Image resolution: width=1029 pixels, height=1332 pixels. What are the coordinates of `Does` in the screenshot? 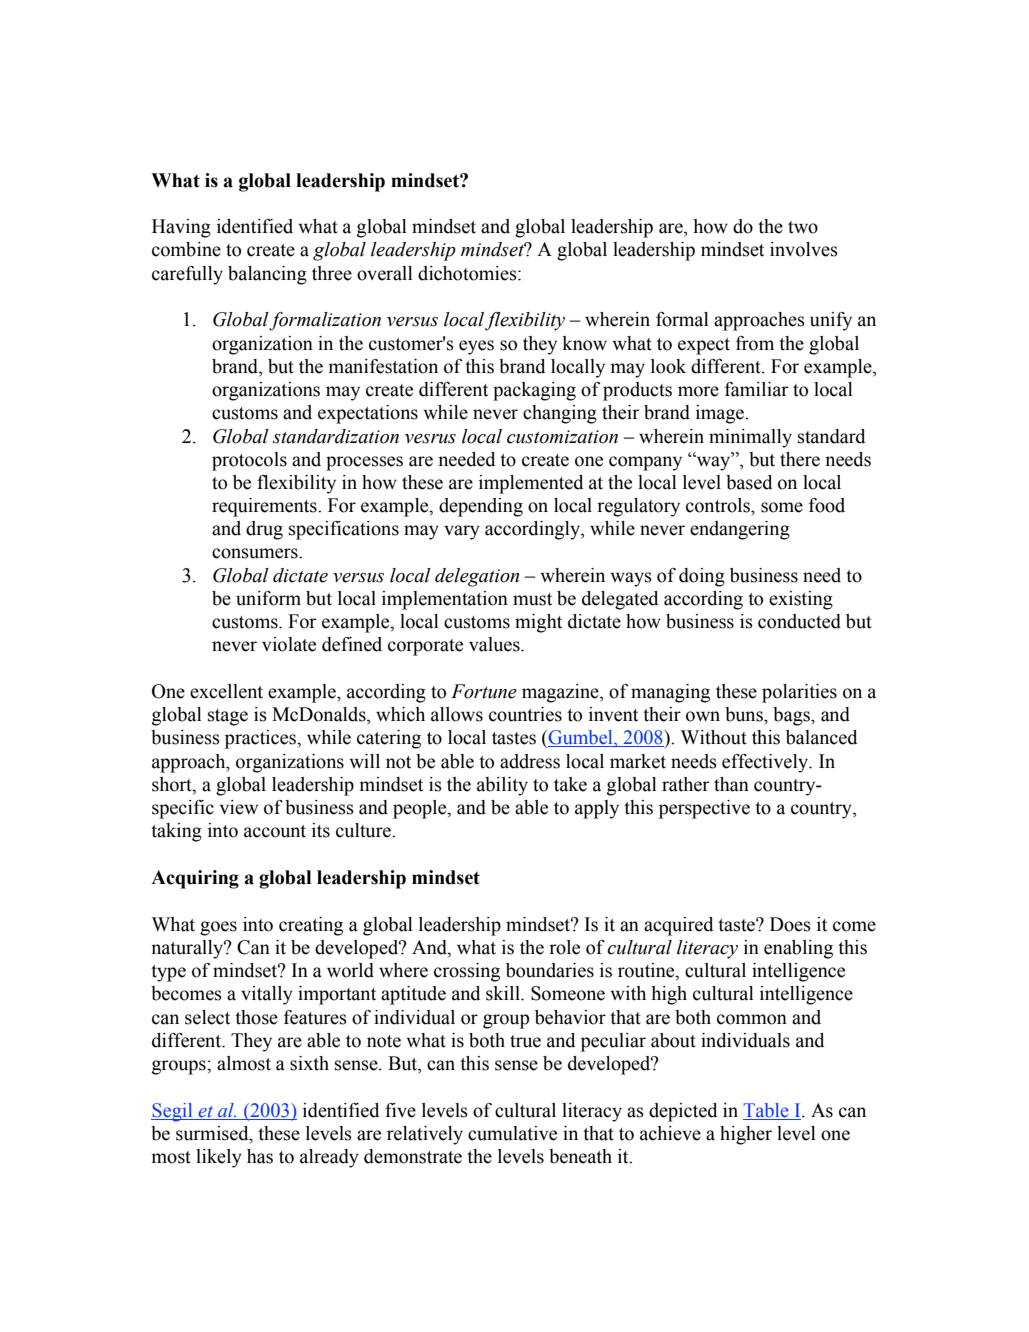 It's located at (790, 924).
